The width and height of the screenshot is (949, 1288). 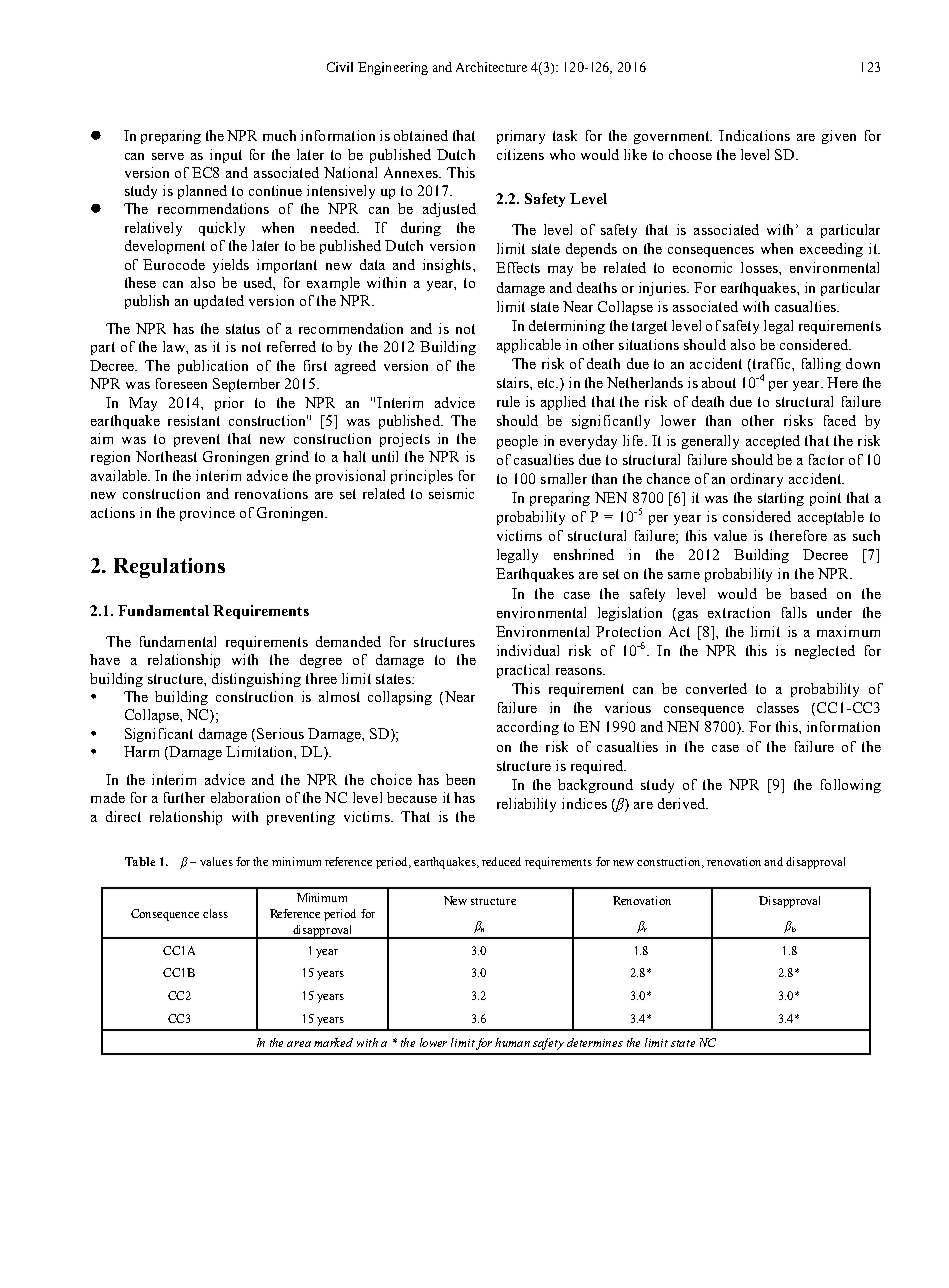 I want to click on based, so click(x=808, y=593).
